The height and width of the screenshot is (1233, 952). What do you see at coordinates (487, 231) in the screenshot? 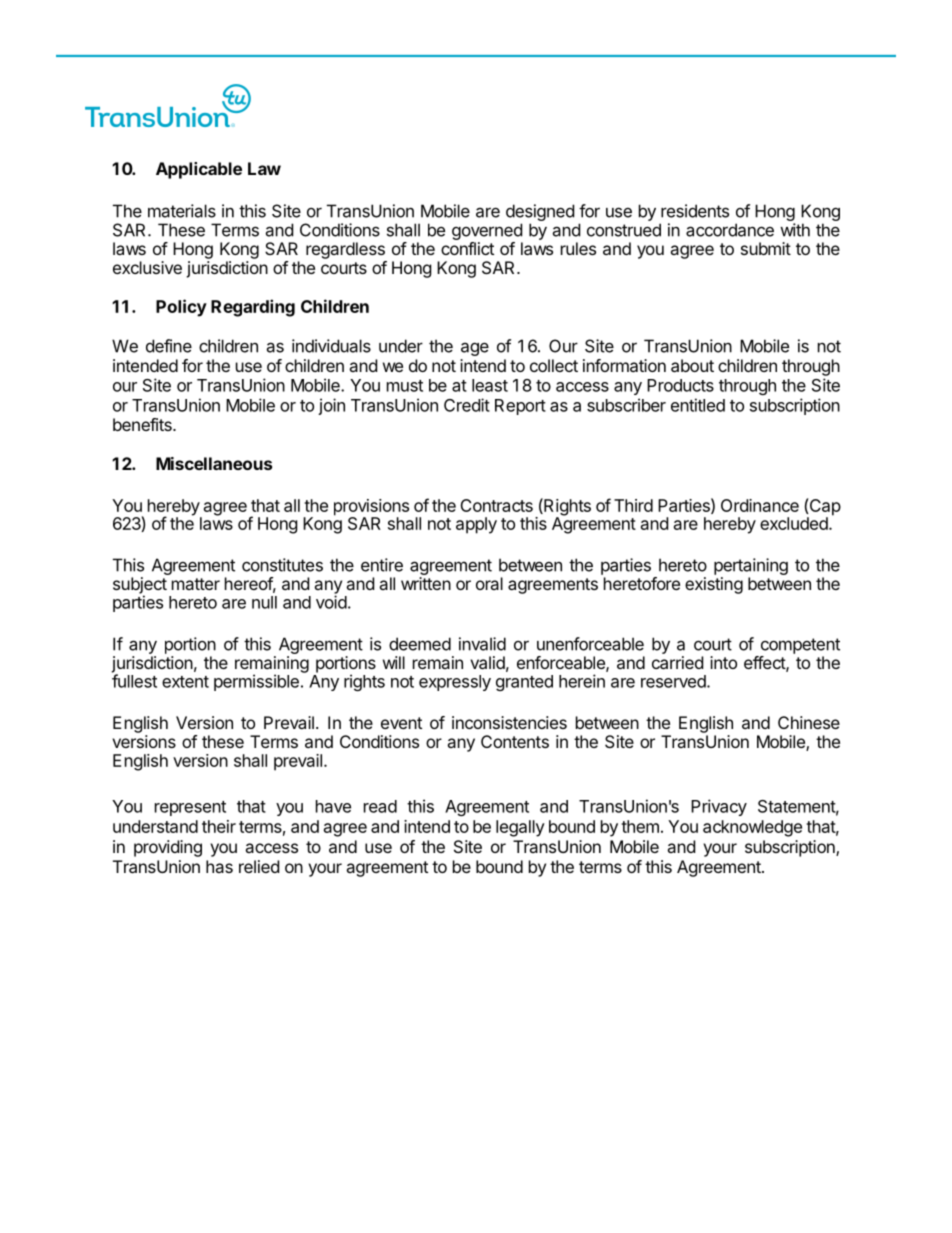
I see `governed` at bounding box center [487, 231].
